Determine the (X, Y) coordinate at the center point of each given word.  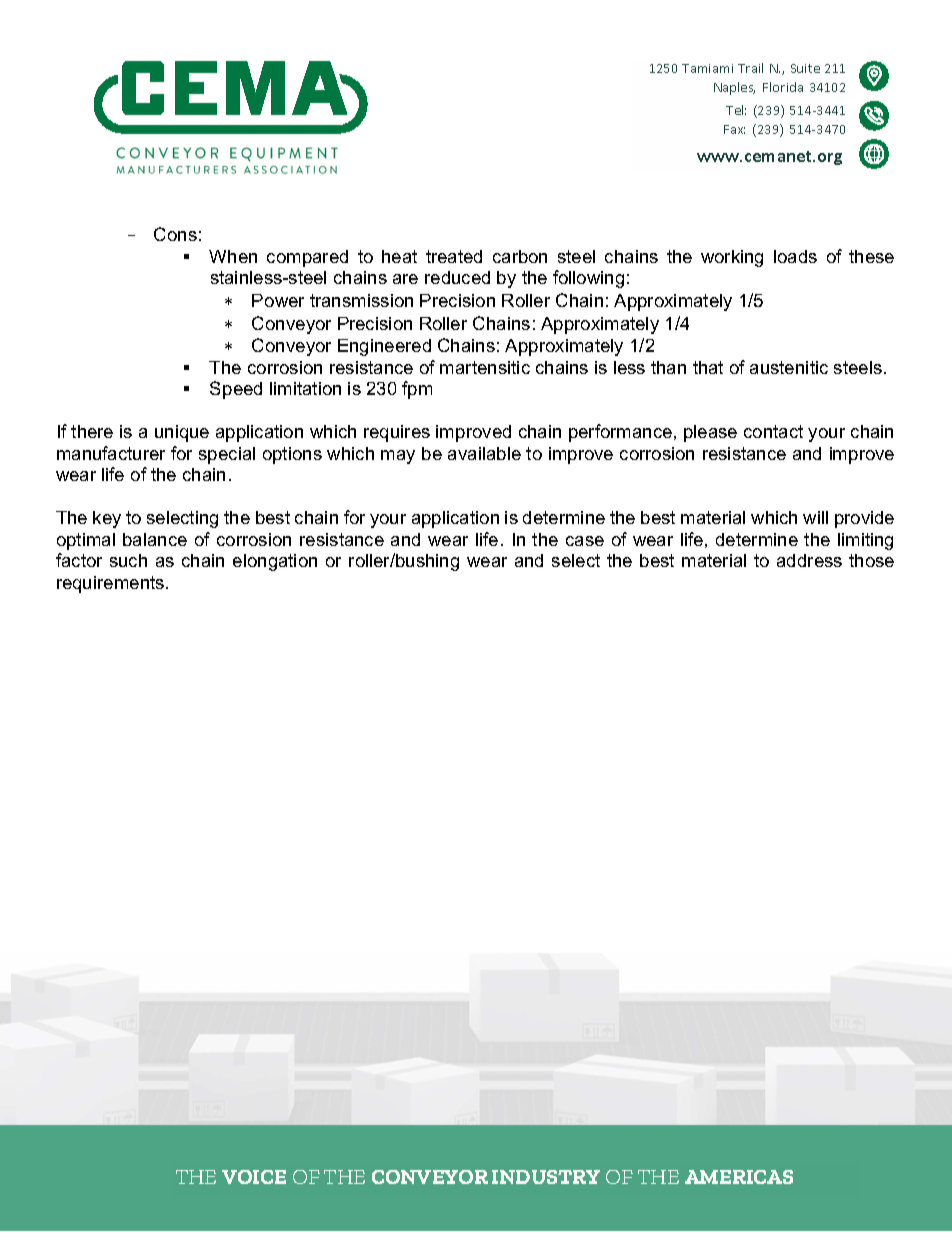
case (585, 541)
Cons (175, 234)
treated (454, 256)
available (484, 453)
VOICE (254, 1177)
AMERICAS (739, 1177)
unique (182, 433)
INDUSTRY (546, 1177)
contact (773, 431)
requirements (112, 584)
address (809, 560)
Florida (783, 87)
